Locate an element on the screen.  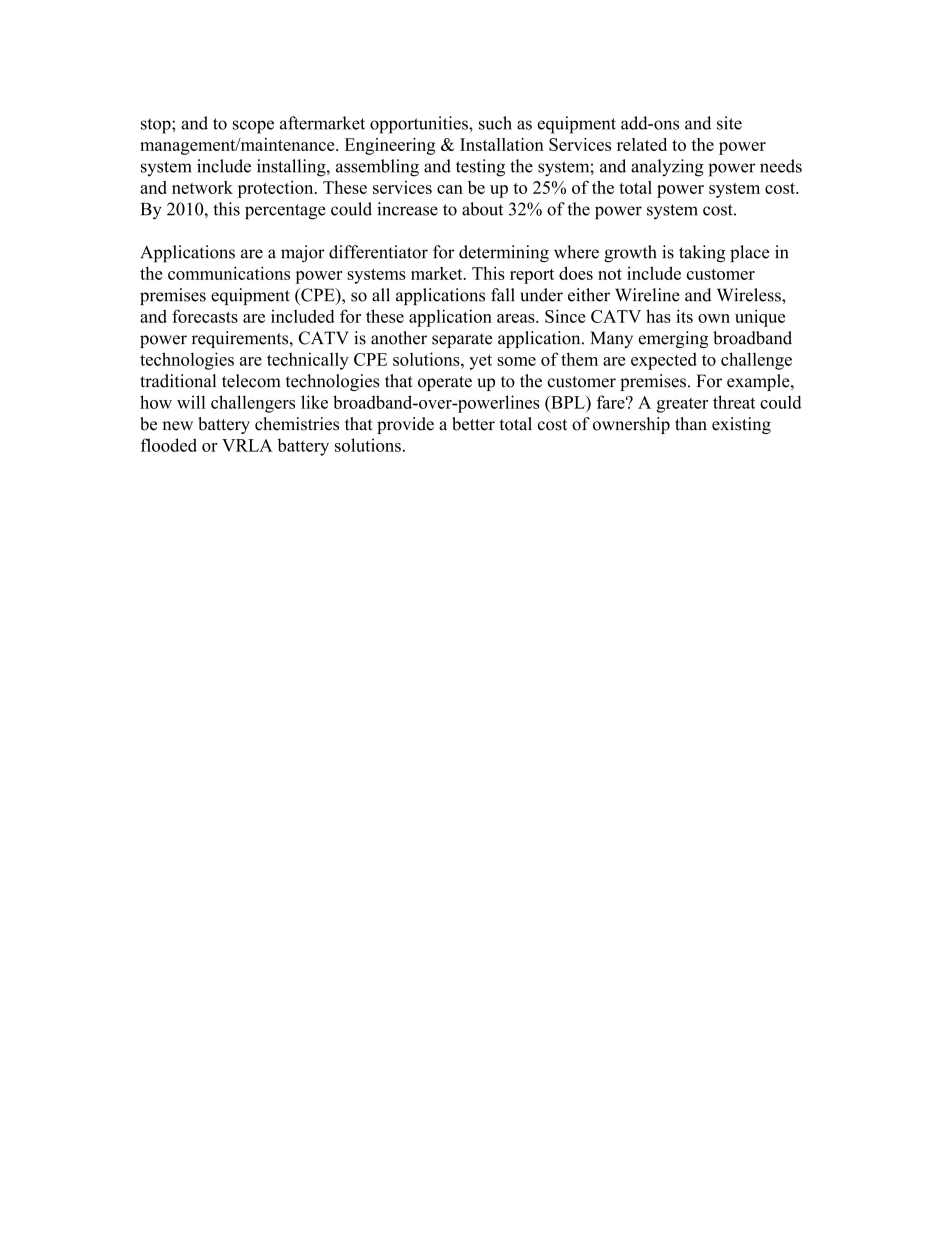
communications is located at coordinates (229, 273).
